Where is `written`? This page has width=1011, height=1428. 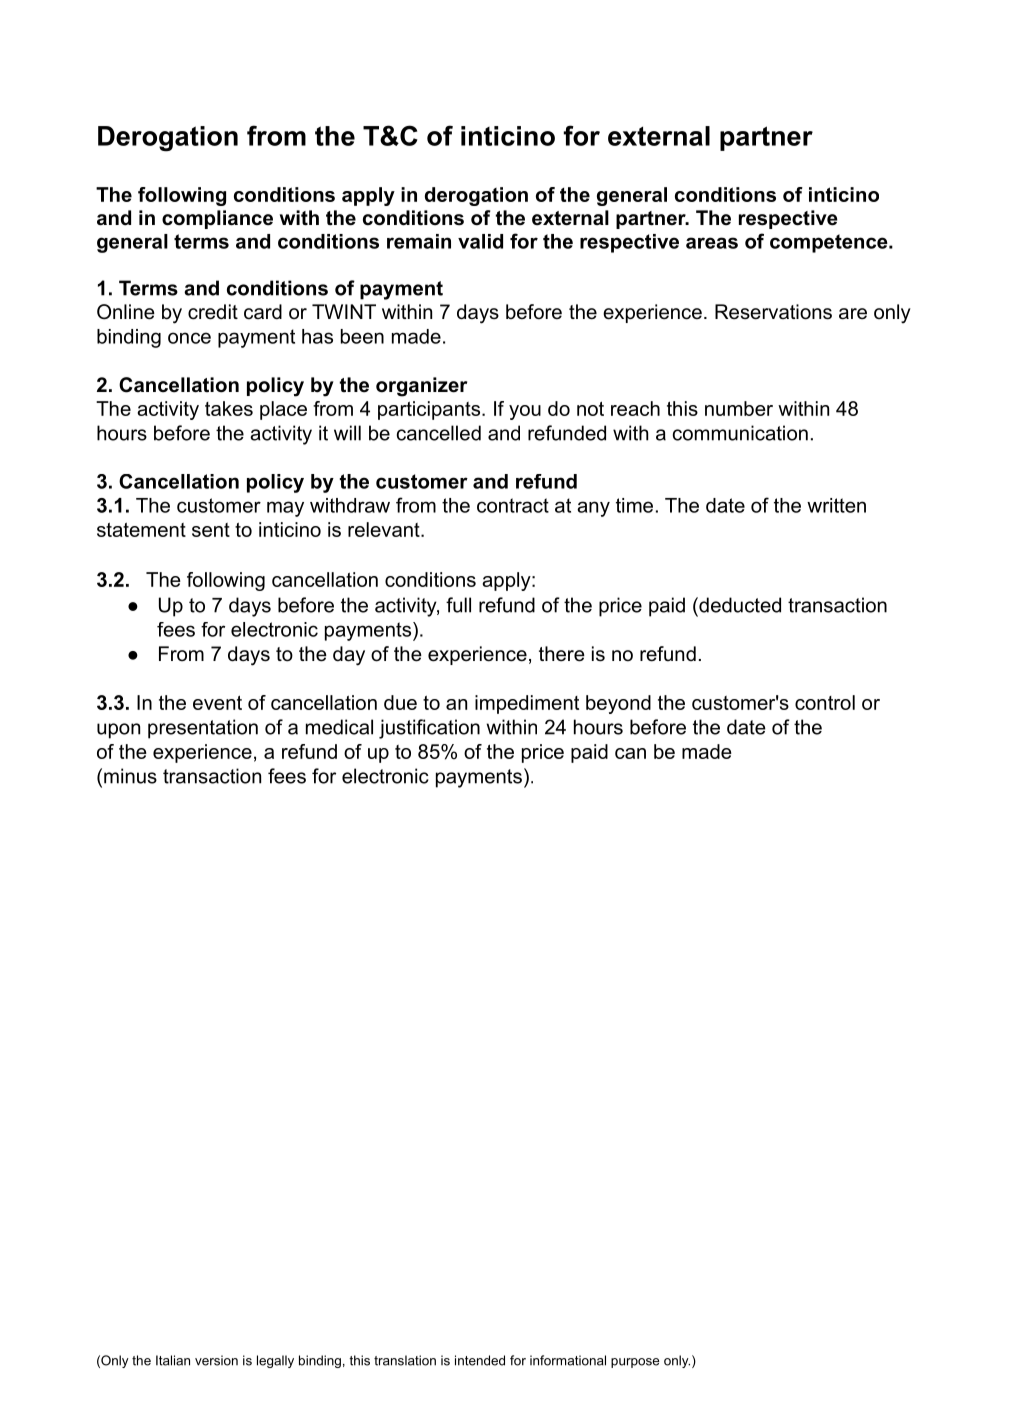 written is located at coordinates (836, 505).
